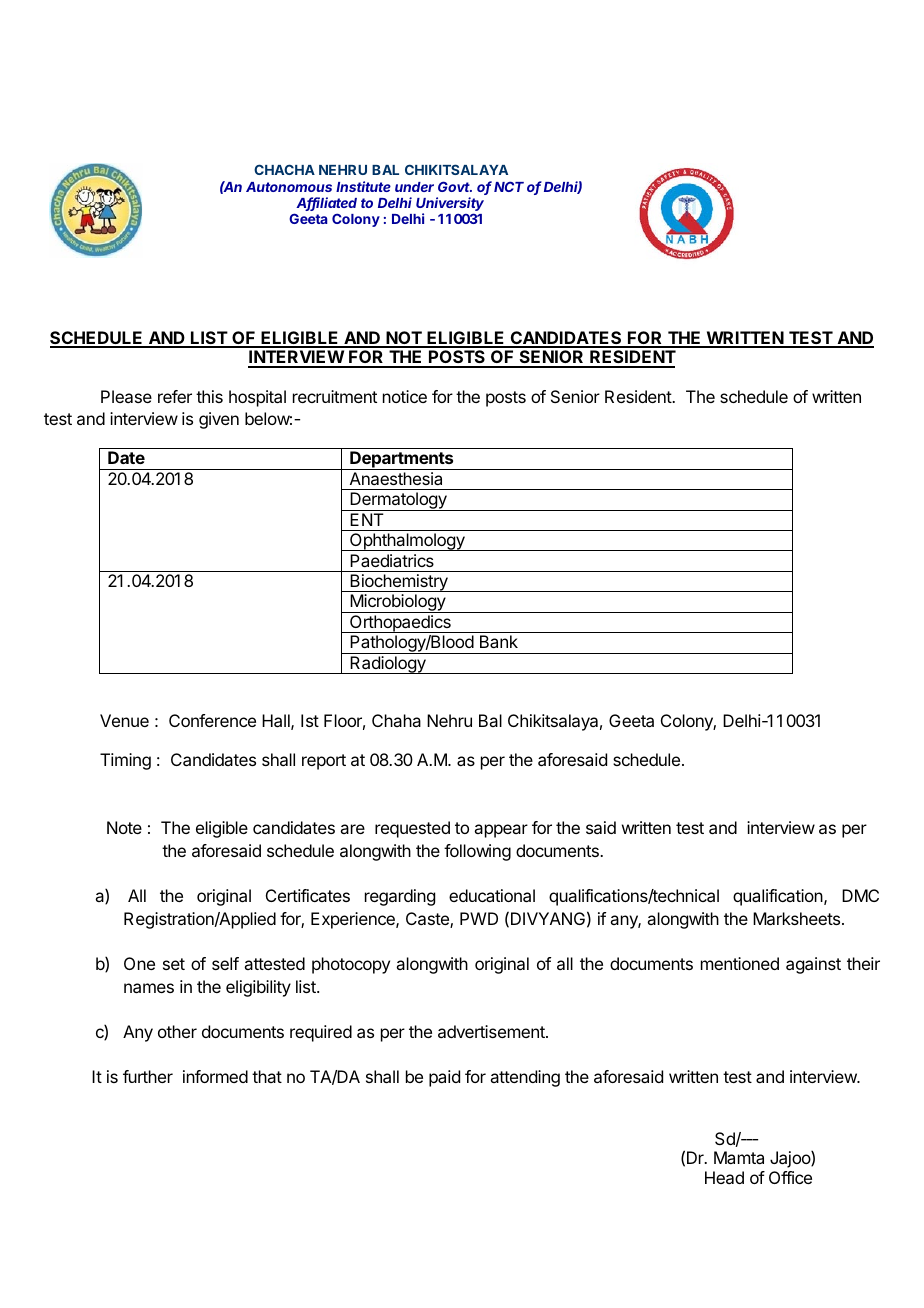  What do you see at coordinates (212, 720) in the screenshot?
I see `Conference` at bounding box center [212, 720].
